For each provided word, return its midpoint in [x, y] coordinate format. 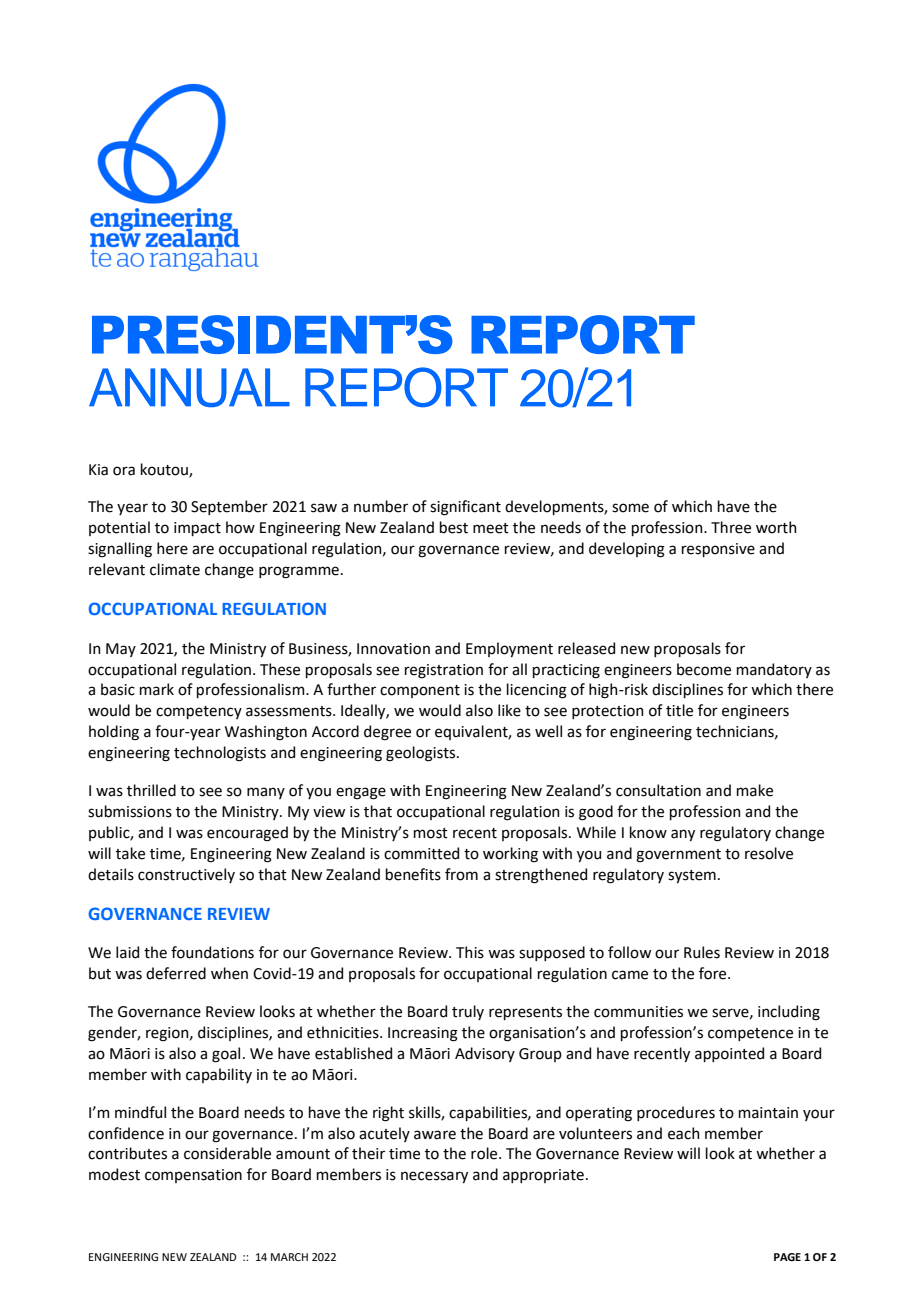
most [431, 833]
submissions [130, 811]
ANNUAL [189, 387]
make [755, 790]
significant [465, 508]
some [630, 508]
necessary [434, 1177]
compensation [193, 1176]
